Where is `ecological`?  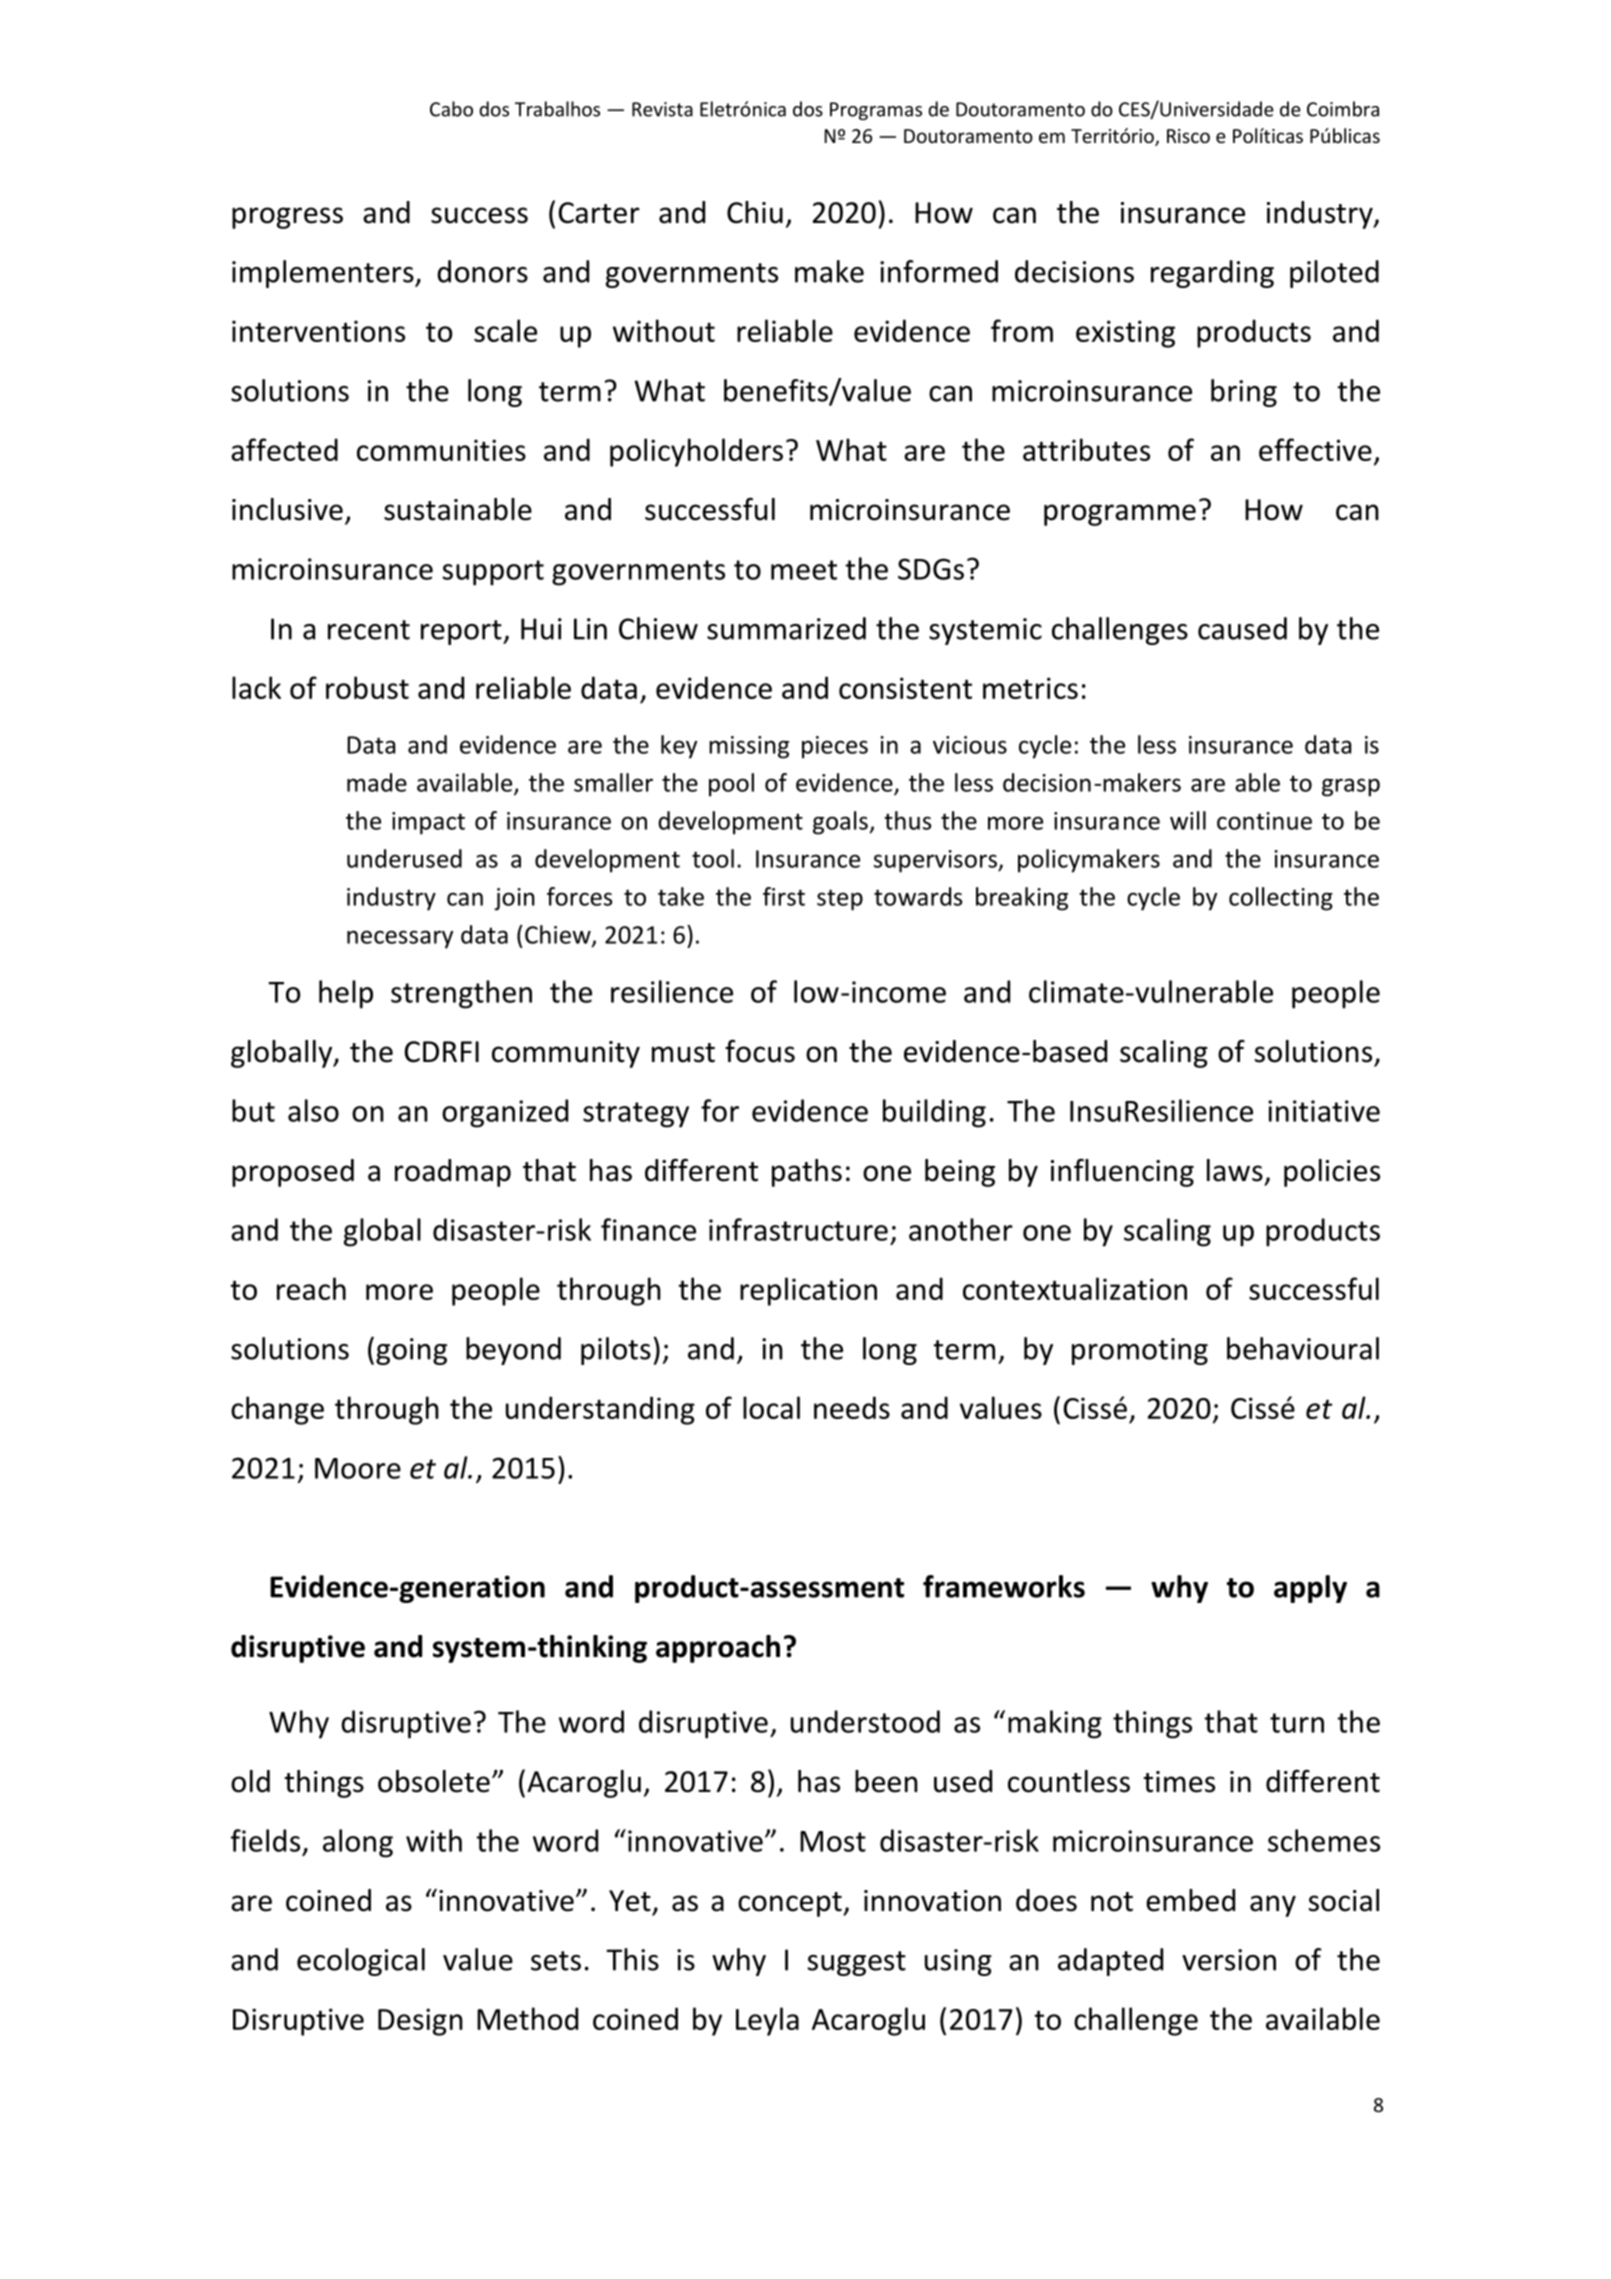 ecological is located at coordinates (361, 1962).
